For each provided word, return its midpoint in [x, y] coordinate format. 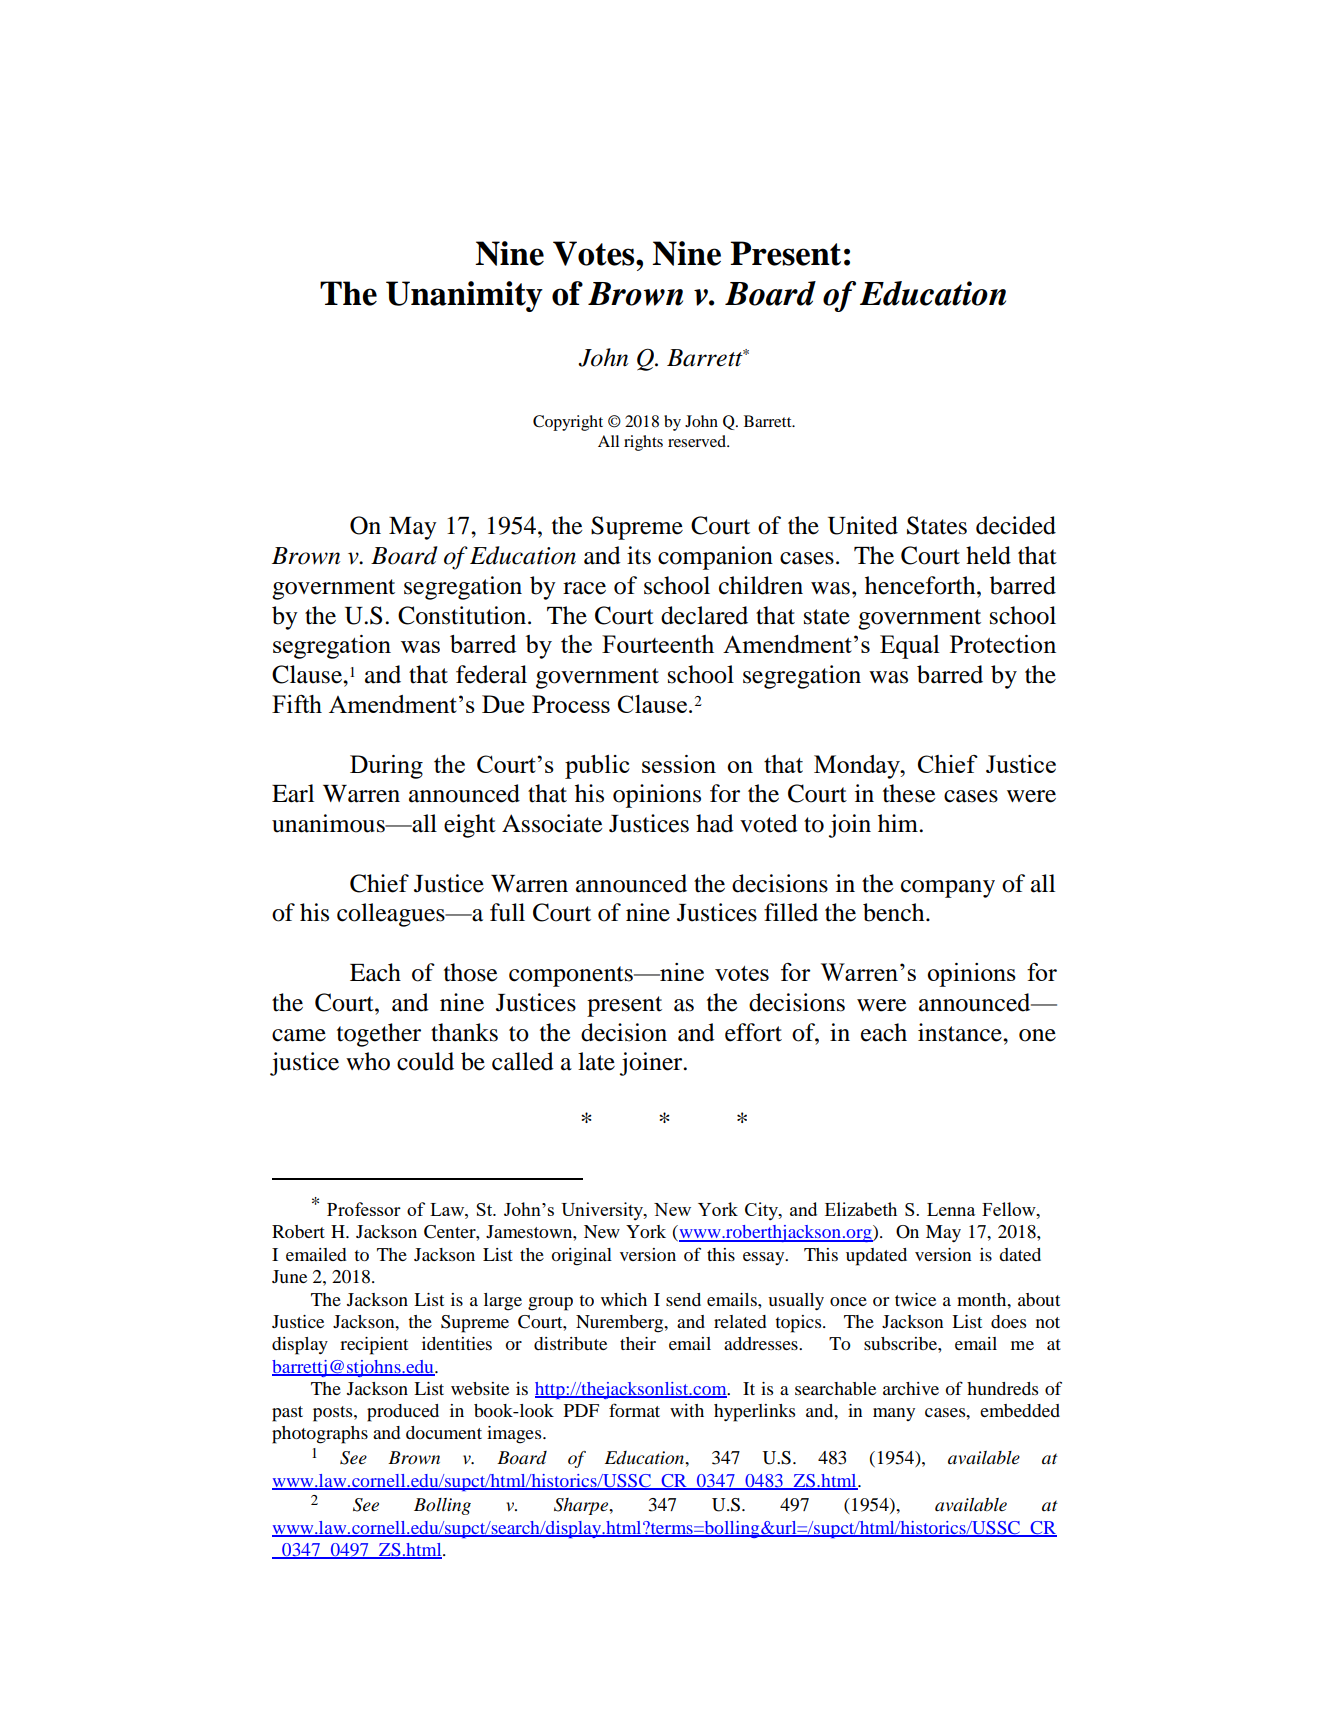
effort [753, 1032]
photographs [320, 1435]
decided [1016, 525]
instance [961, 1032]
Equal [910, 647]
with [687, 1410]
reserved [698, 441]
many [894, 1414]
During [386, 767]
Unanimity [464, 296]
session [679, 764]
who [368, 1061]
